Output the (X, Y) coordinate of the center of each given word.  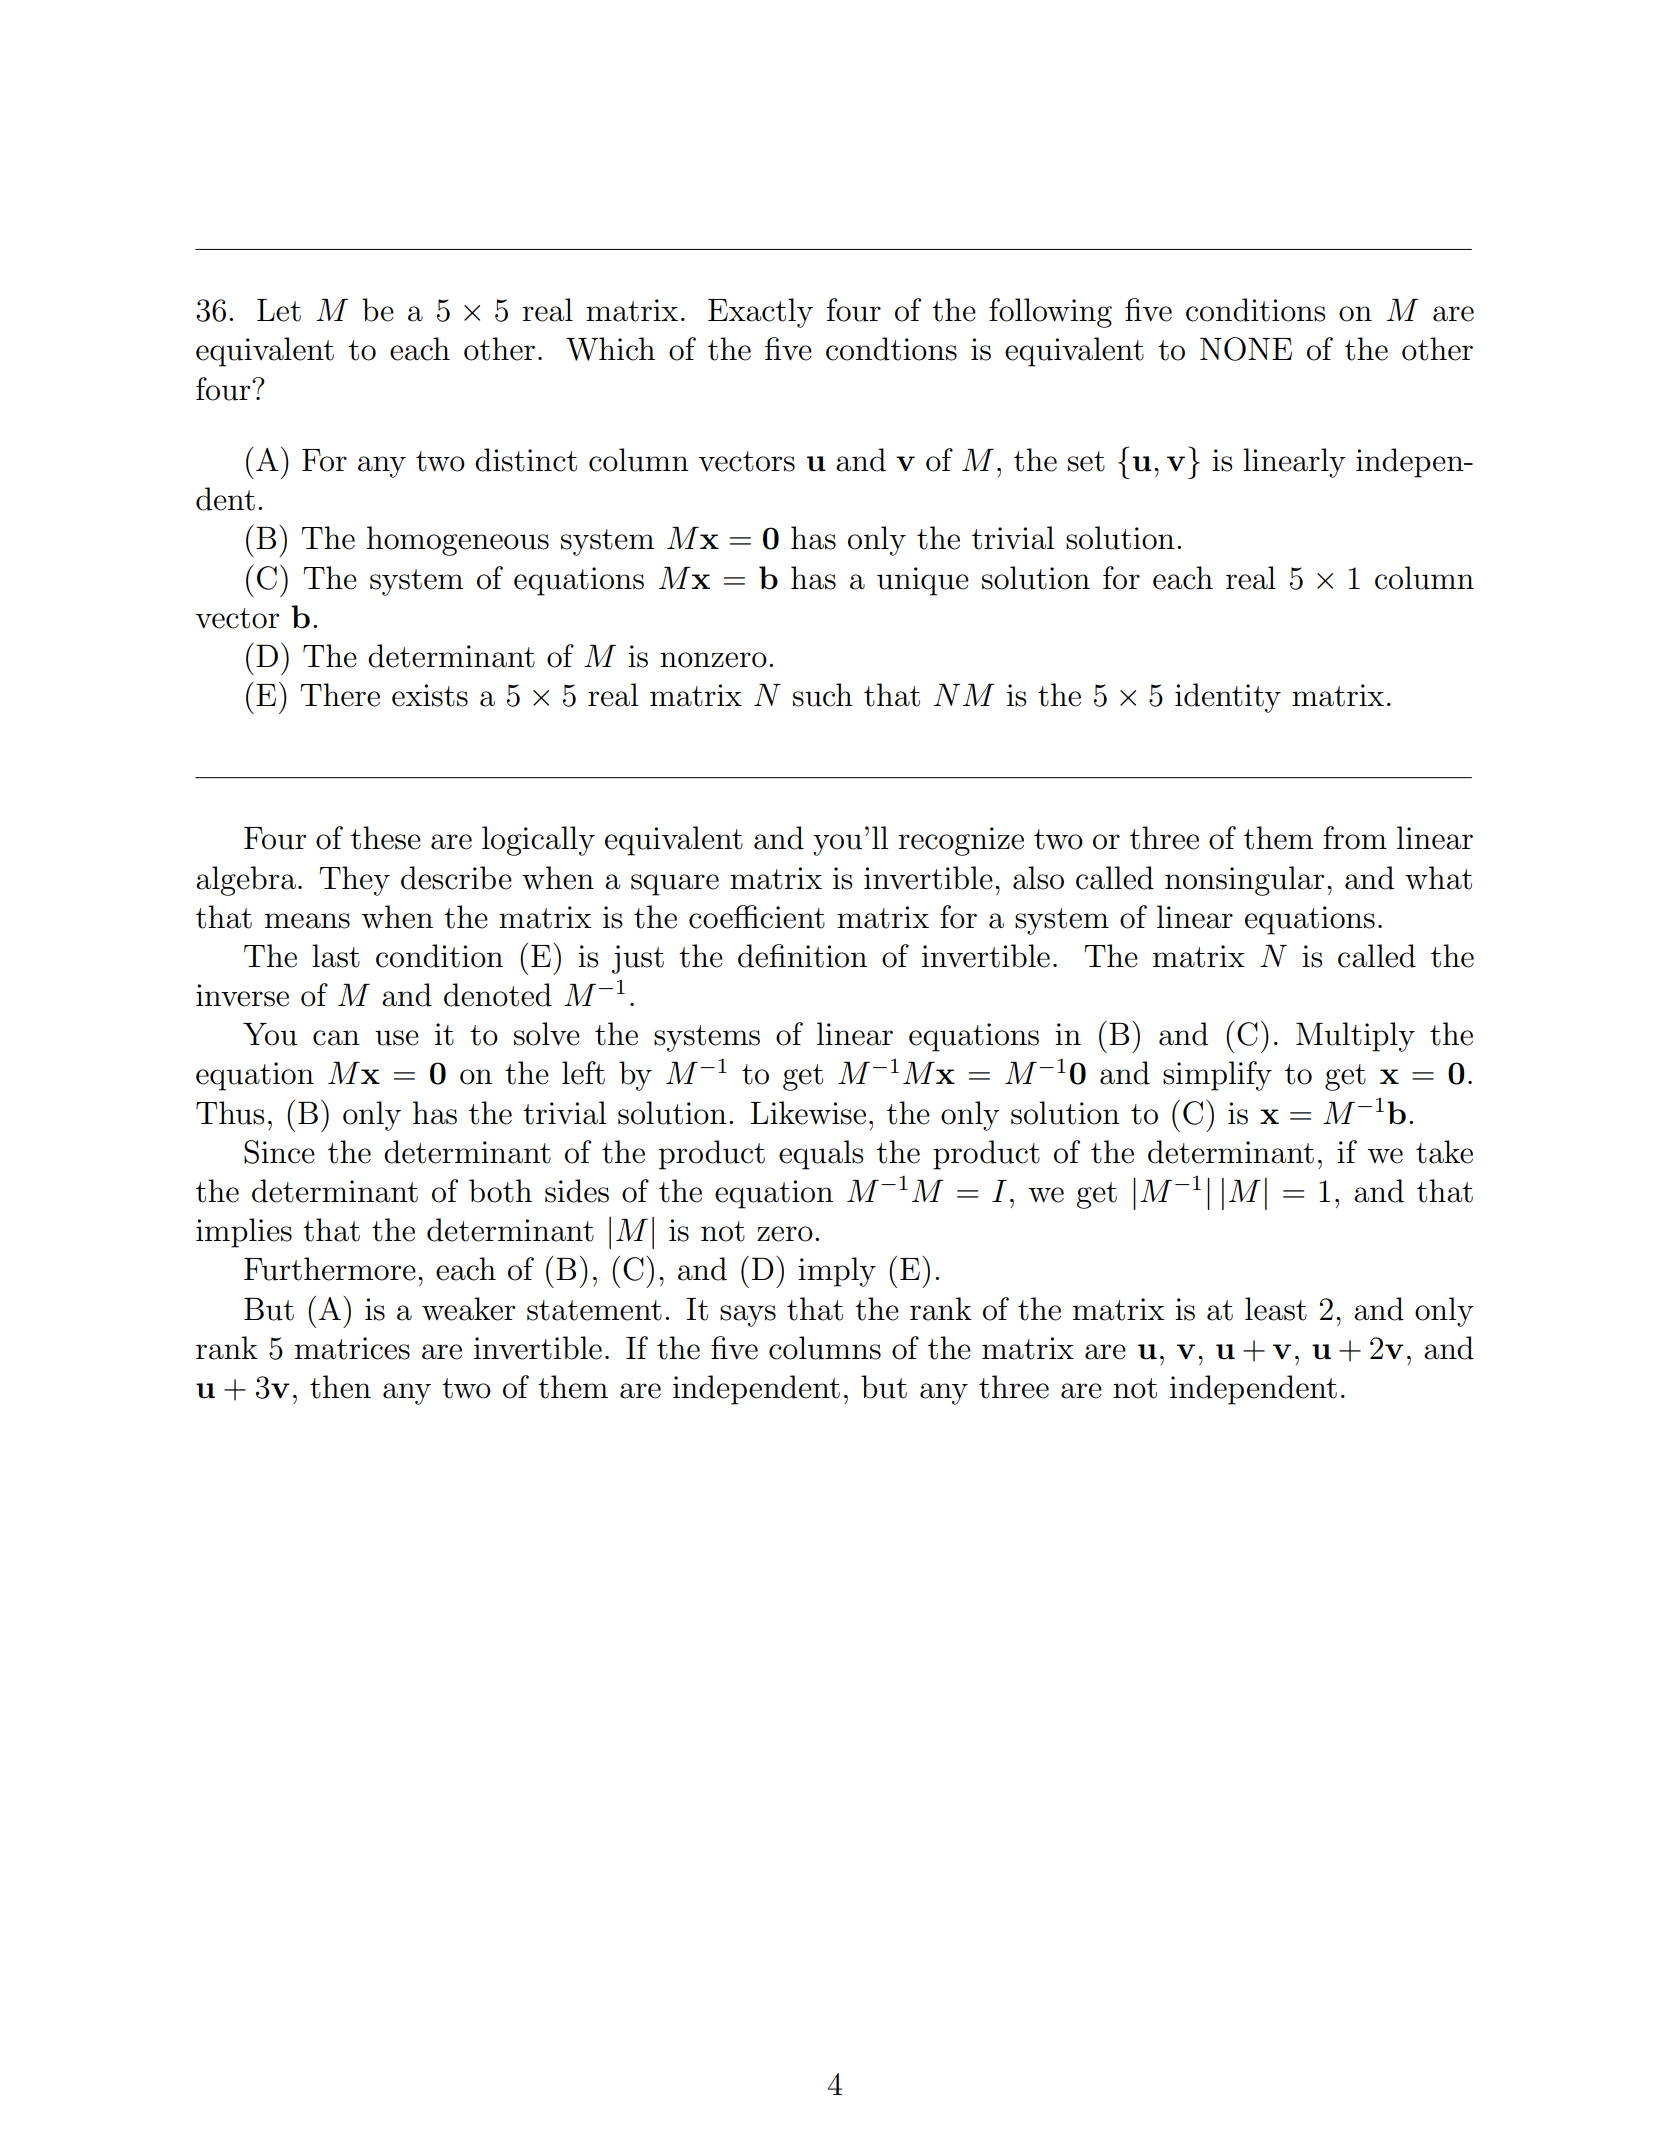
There (340, 695)
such (823, 695)
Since (279, 1152)
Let (279, 310)
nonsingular (1244, 881)
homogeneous (458, 541)
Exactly (760, 313)
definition (802, 956)
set (1086, 461)
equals (821, 1155)
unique (923, 581)
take (1444, 1152)
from (1355, 838)
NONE (1246, 349)
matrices (352, 1348)
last (336, 956)
